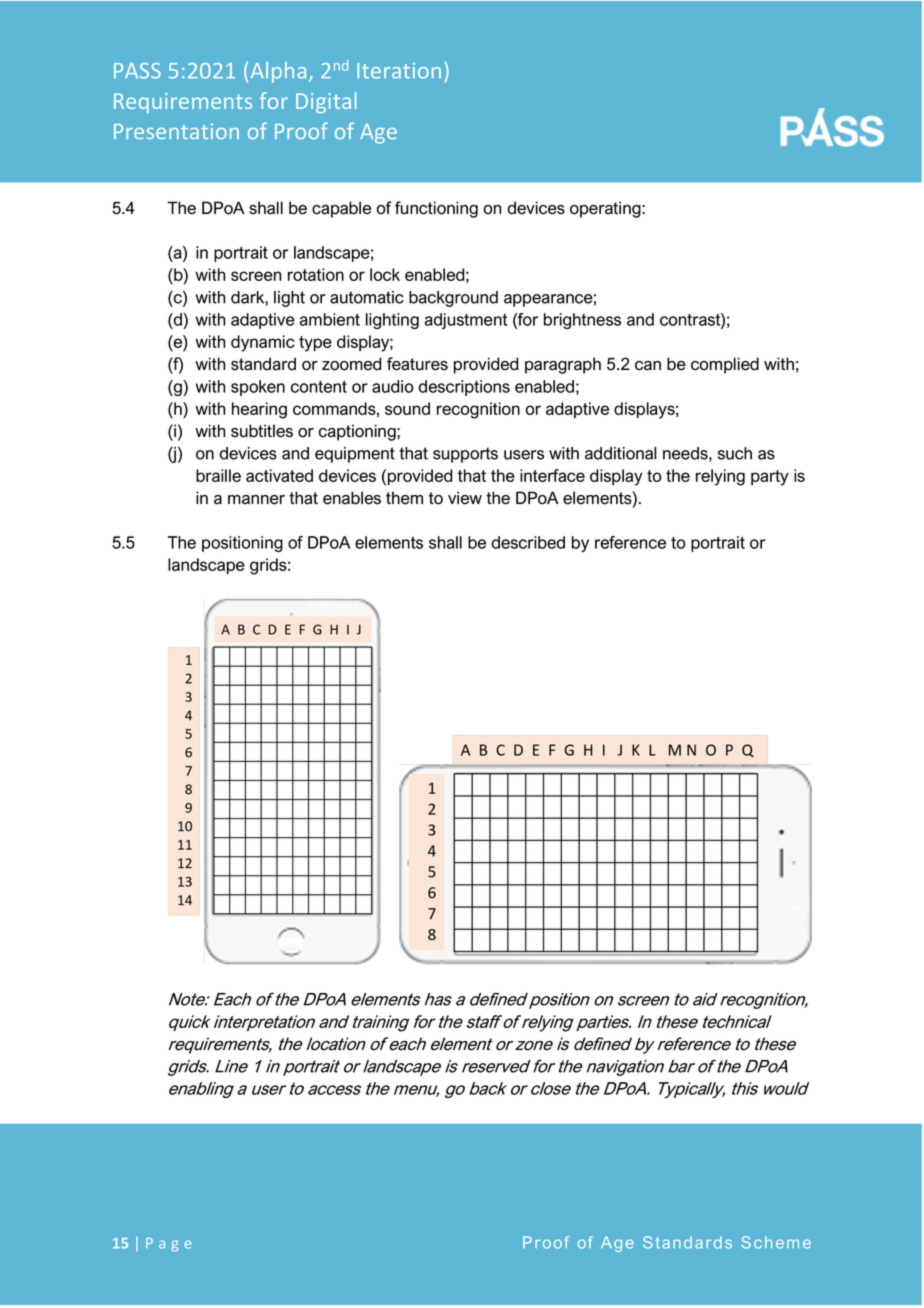 This document has width=924, height=1308. What do you see at coordinates (256, 500) in the document?
I see `manner` at bounding box center [256, 500].
